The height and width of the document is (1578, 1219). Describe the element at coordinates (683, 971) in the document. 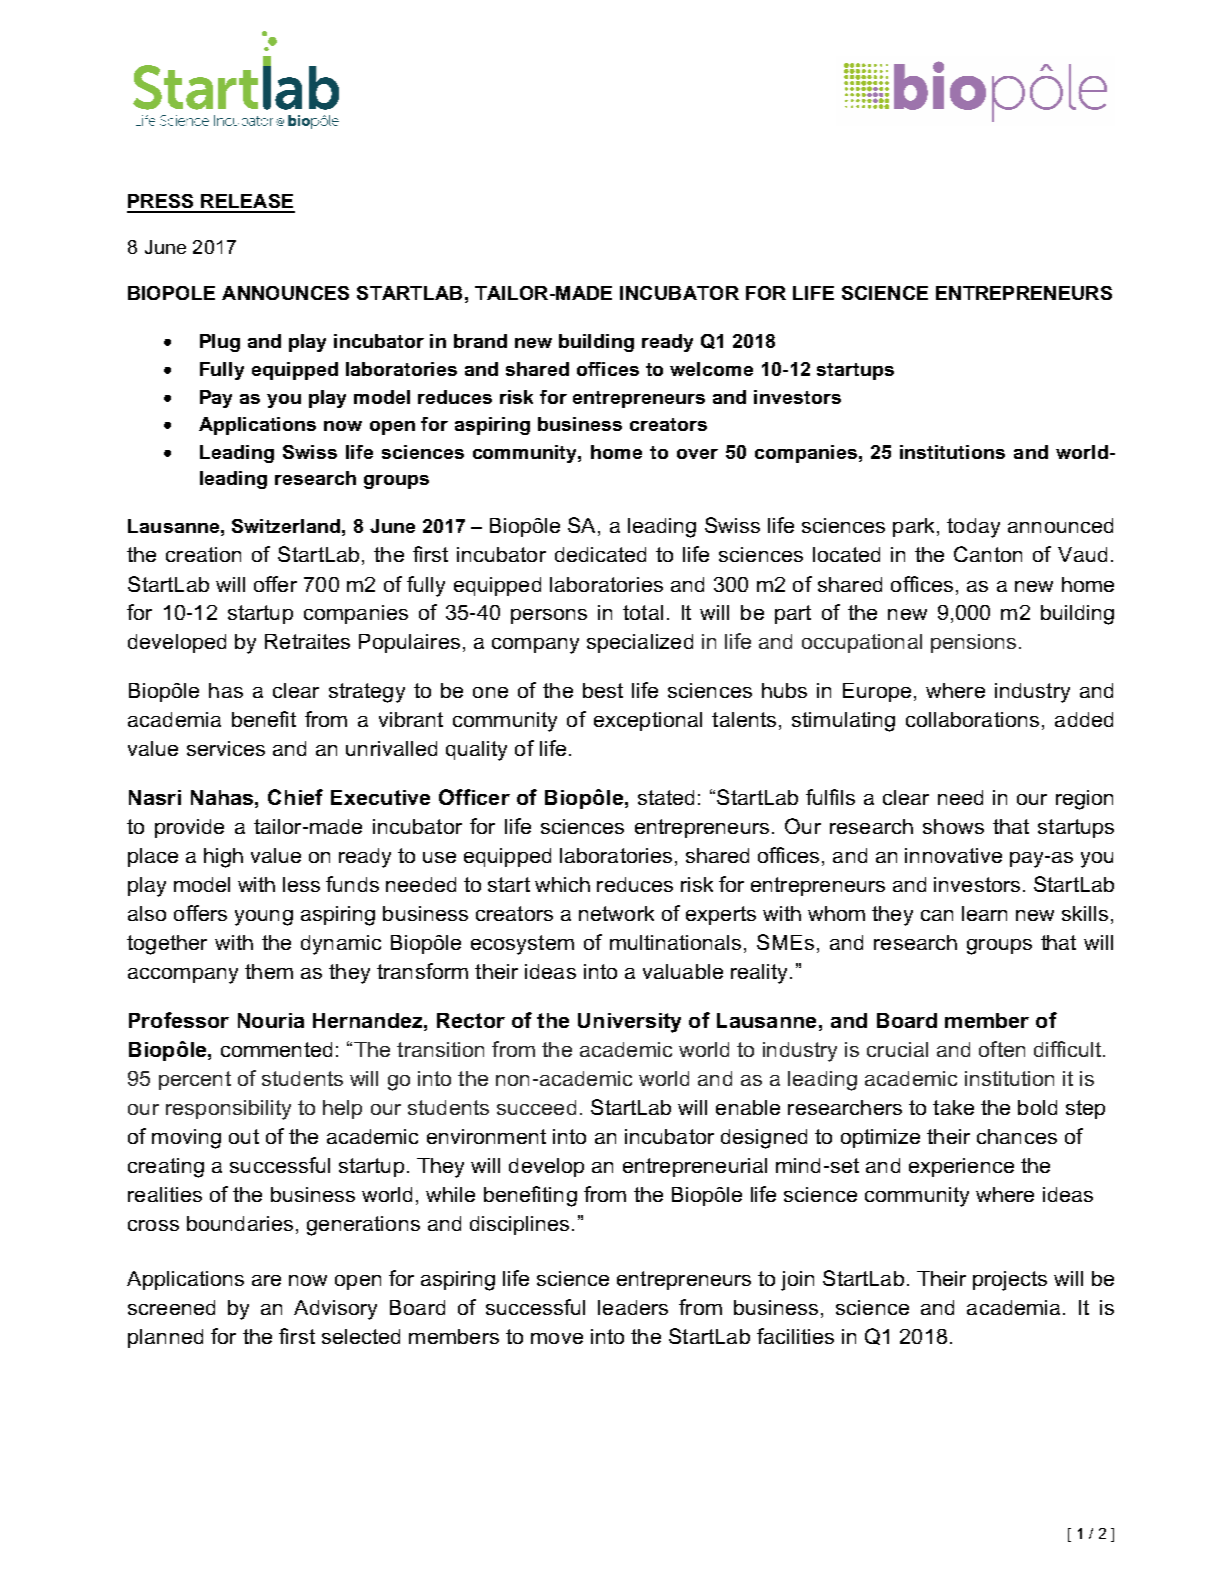

I see `valuable` at that location.
